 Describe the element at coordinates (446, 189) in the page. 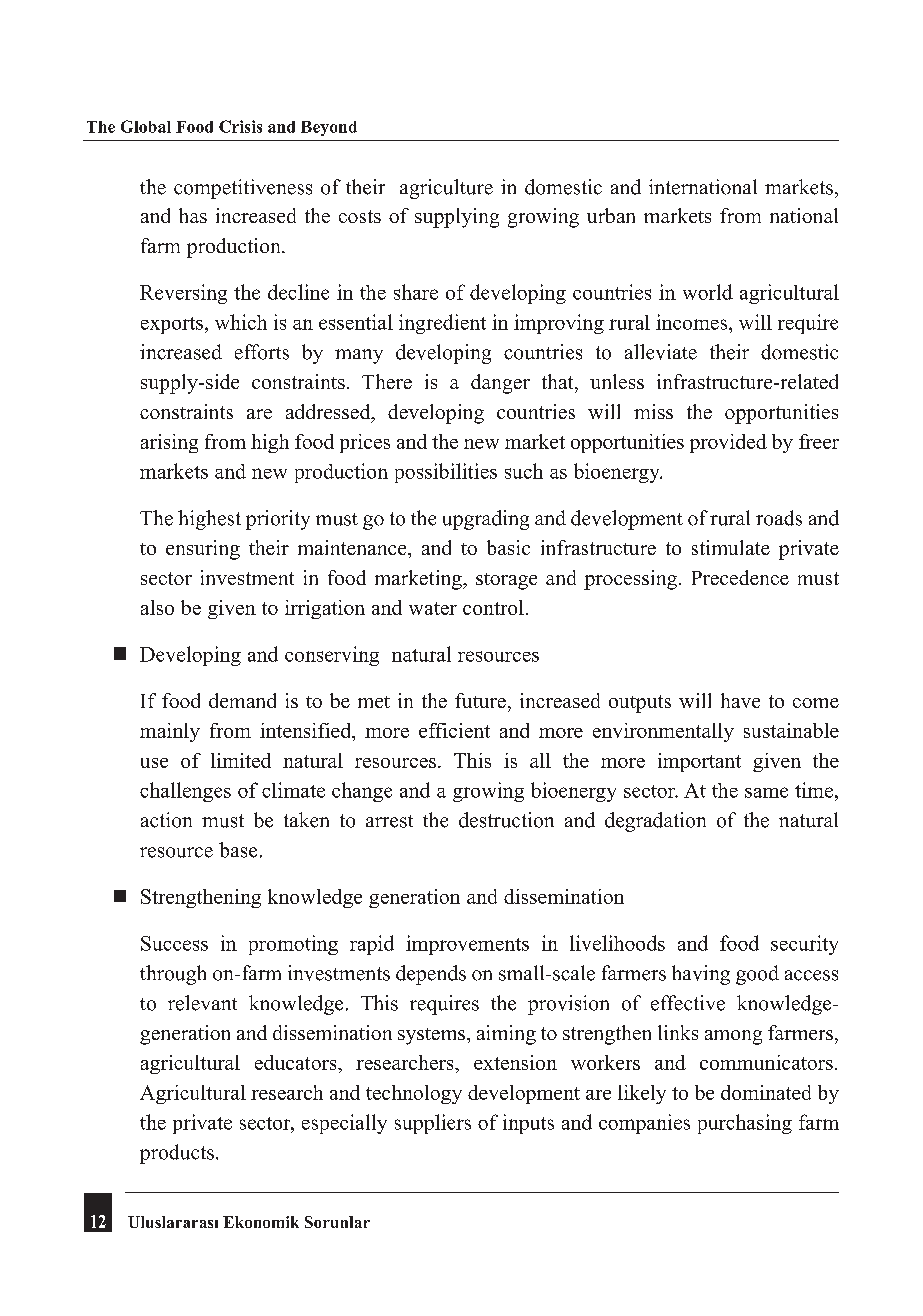

I see `agriculture` at that location.
